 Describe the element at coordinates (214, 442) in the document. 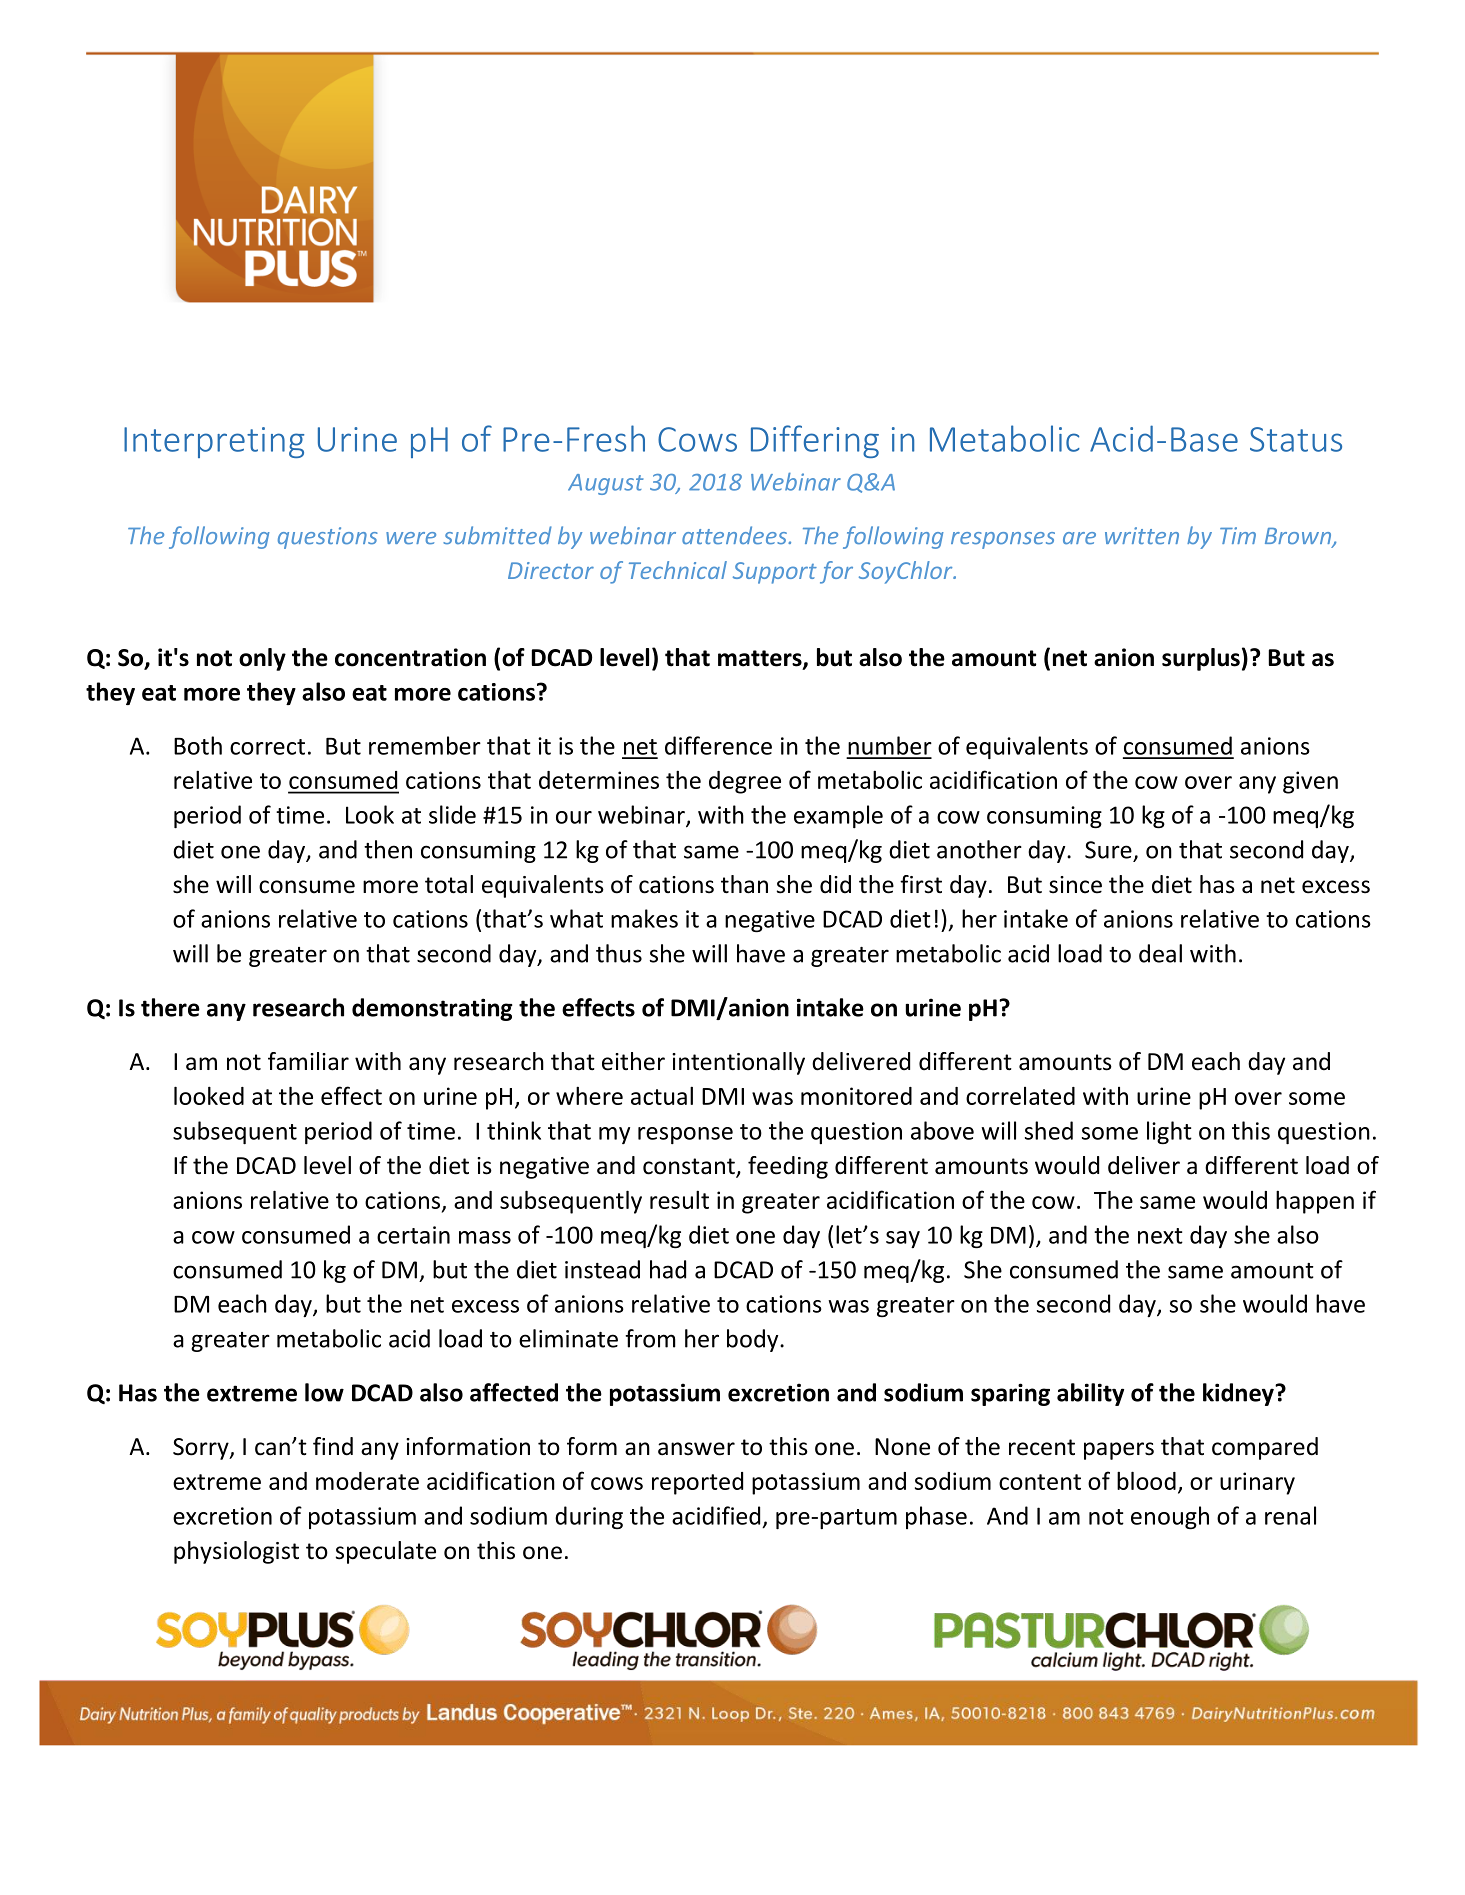

I see `Interpreting` at that location.
